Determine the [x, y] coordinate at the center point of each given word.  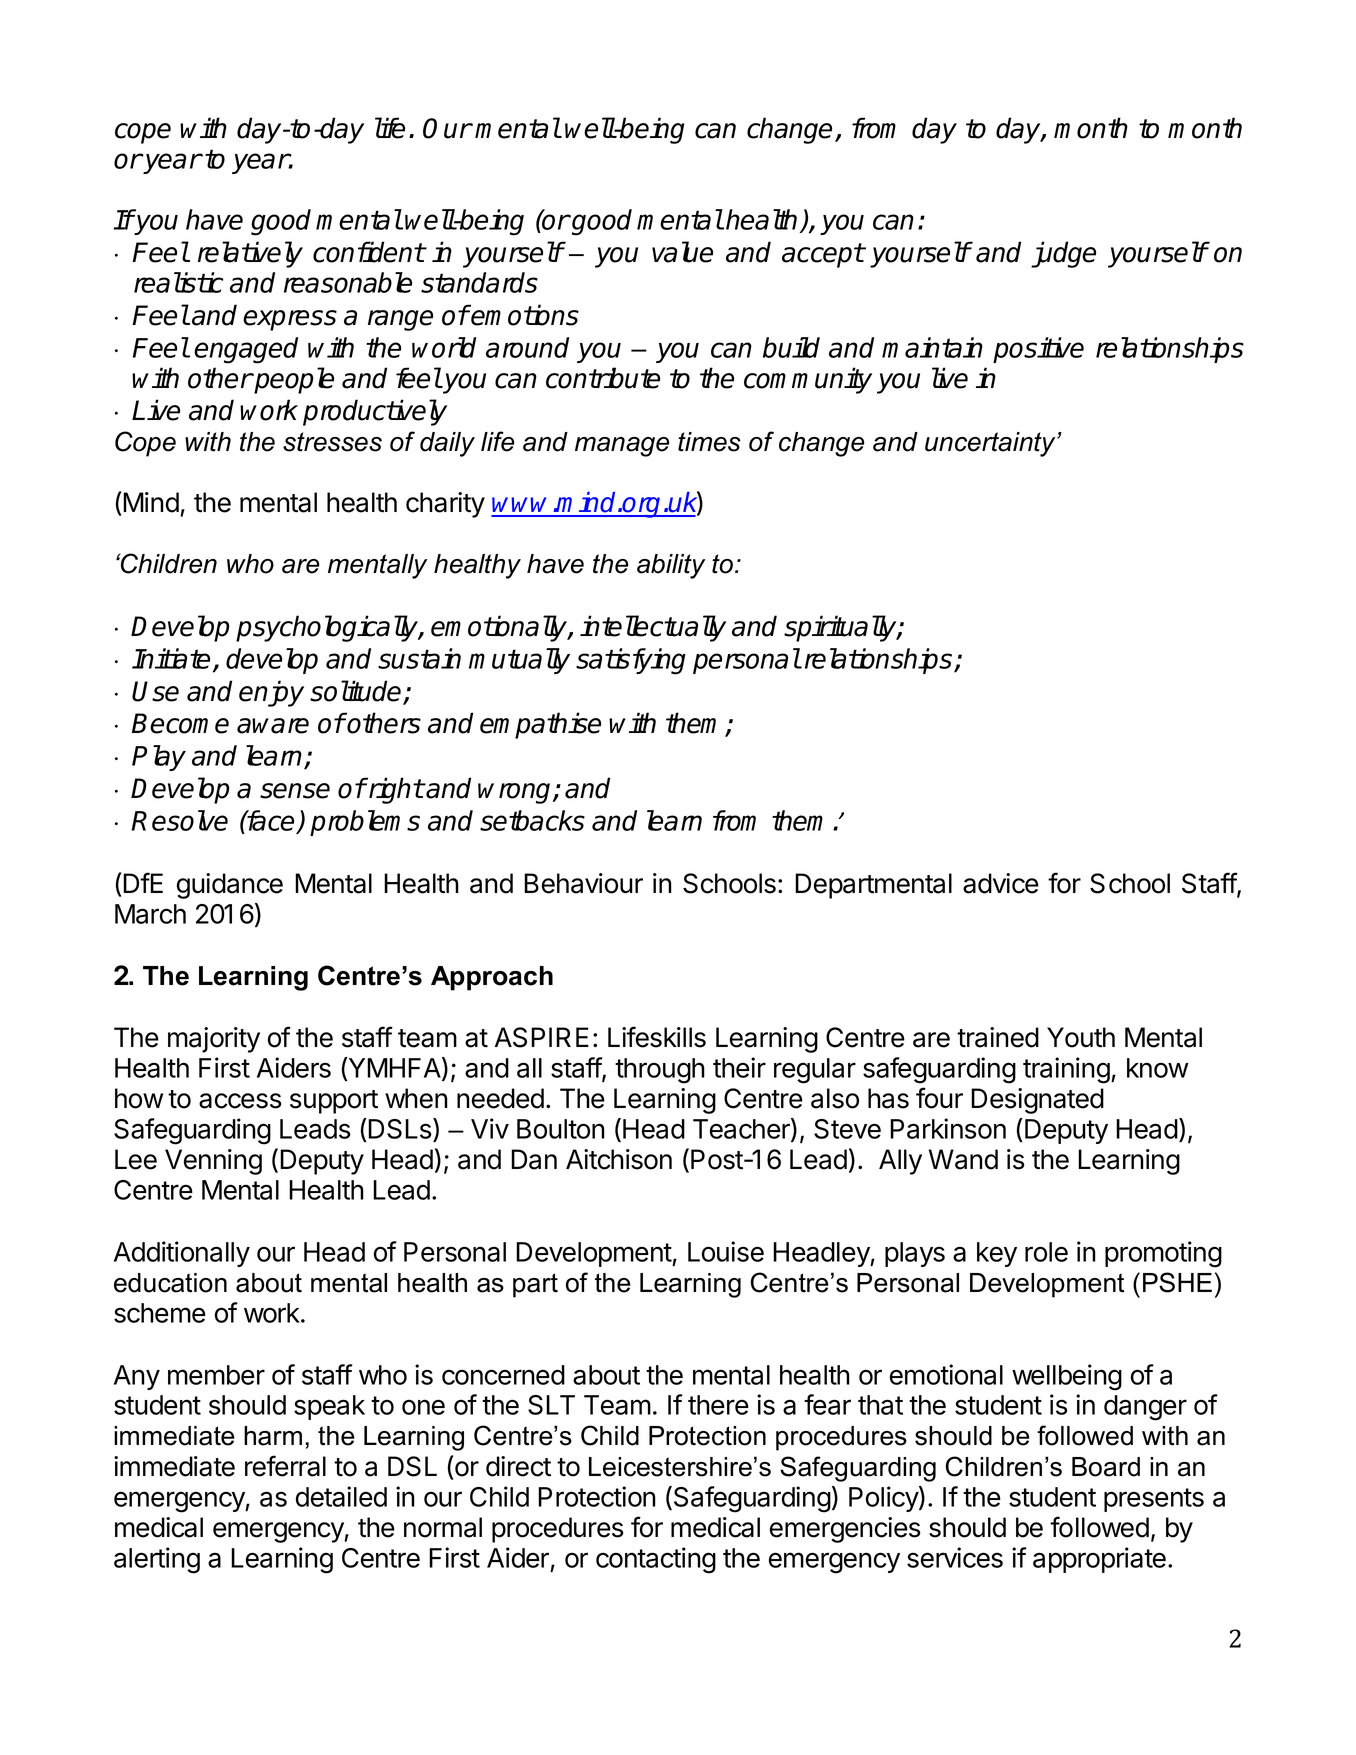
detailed [341, 1496]
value [682, 252]
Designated [1037, 1101]
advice [1001, 883]
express [290, 320]
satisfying [631, 661]
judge [1063, 254]
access [240, 1101]
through [660, 1071]
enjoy [271, 693]
